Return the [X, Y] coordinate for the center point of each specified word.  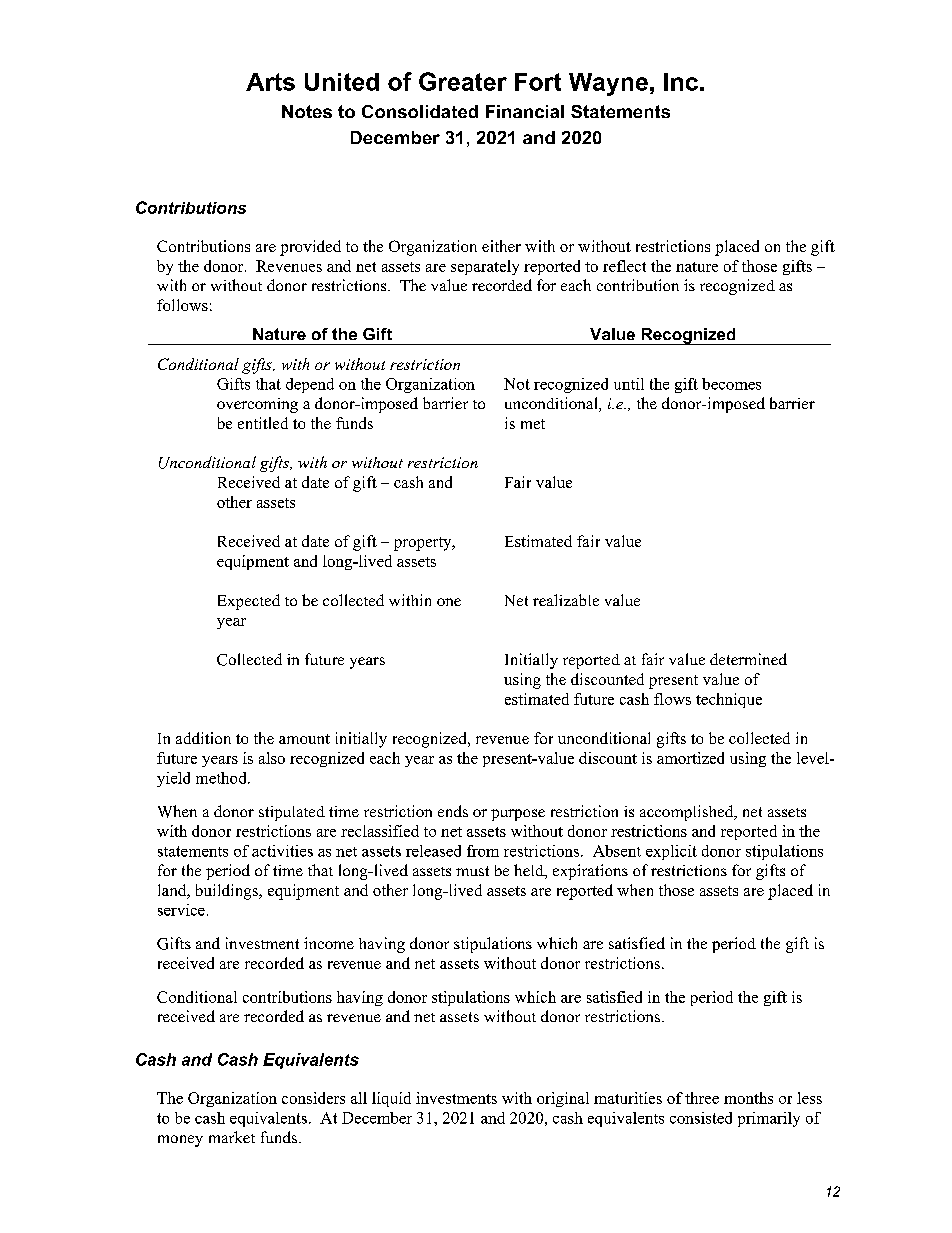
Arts [270, 82]
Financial [525, 111]
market [232, 1137]
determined [748, 659]
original [563, 1099]
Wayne [608, 84]
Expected [249, 602]
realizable [566, 600]
